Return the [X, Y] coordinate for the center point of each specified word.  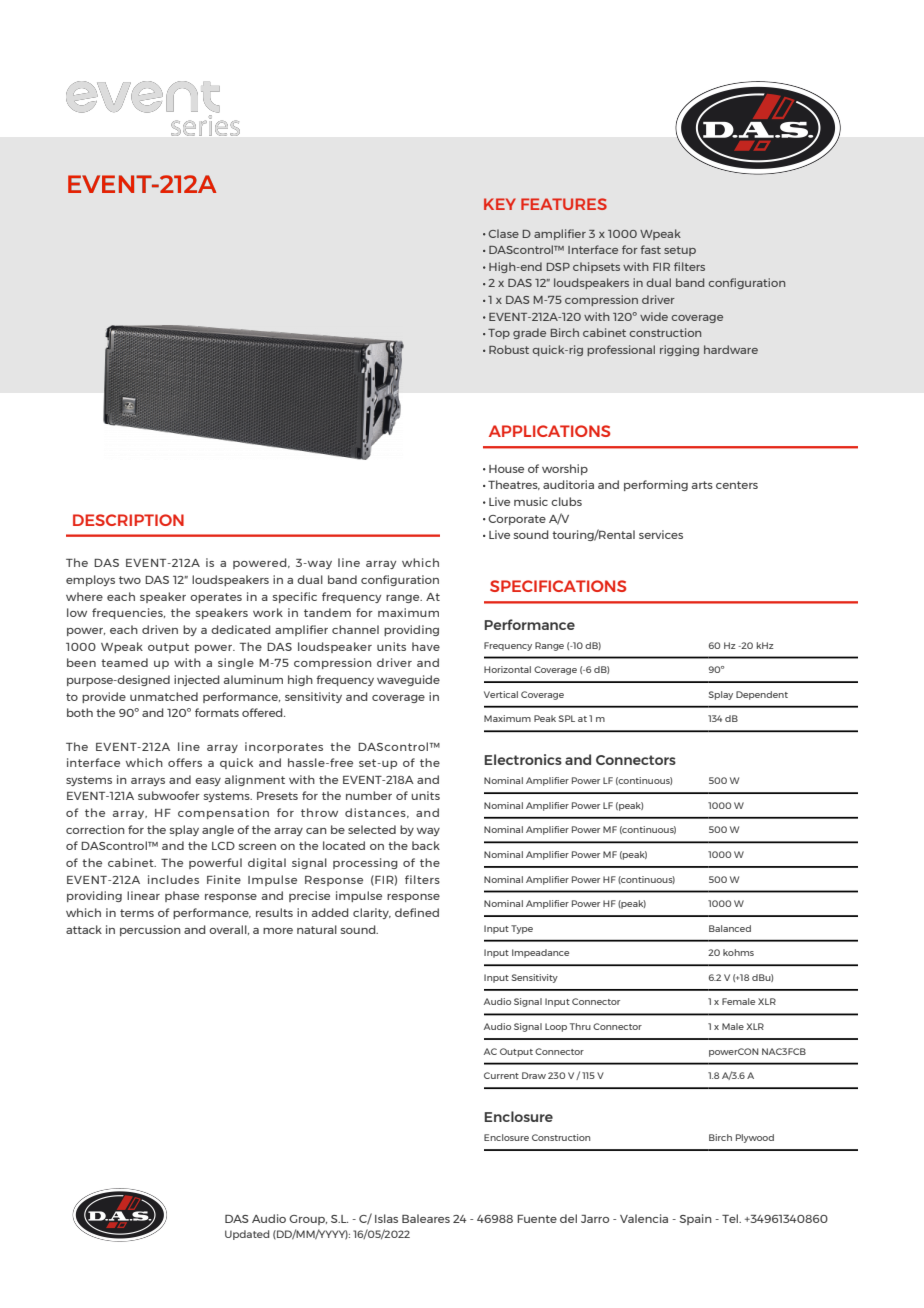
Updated [247, 1235]
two [130, 580]
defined [417, 912]
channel [355, 629]
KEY [500, 204]
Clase [503, 233]
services [661, 534]
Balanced [730, 928]
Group [308, 1220]
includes [173, 879]
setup [680, 251]
